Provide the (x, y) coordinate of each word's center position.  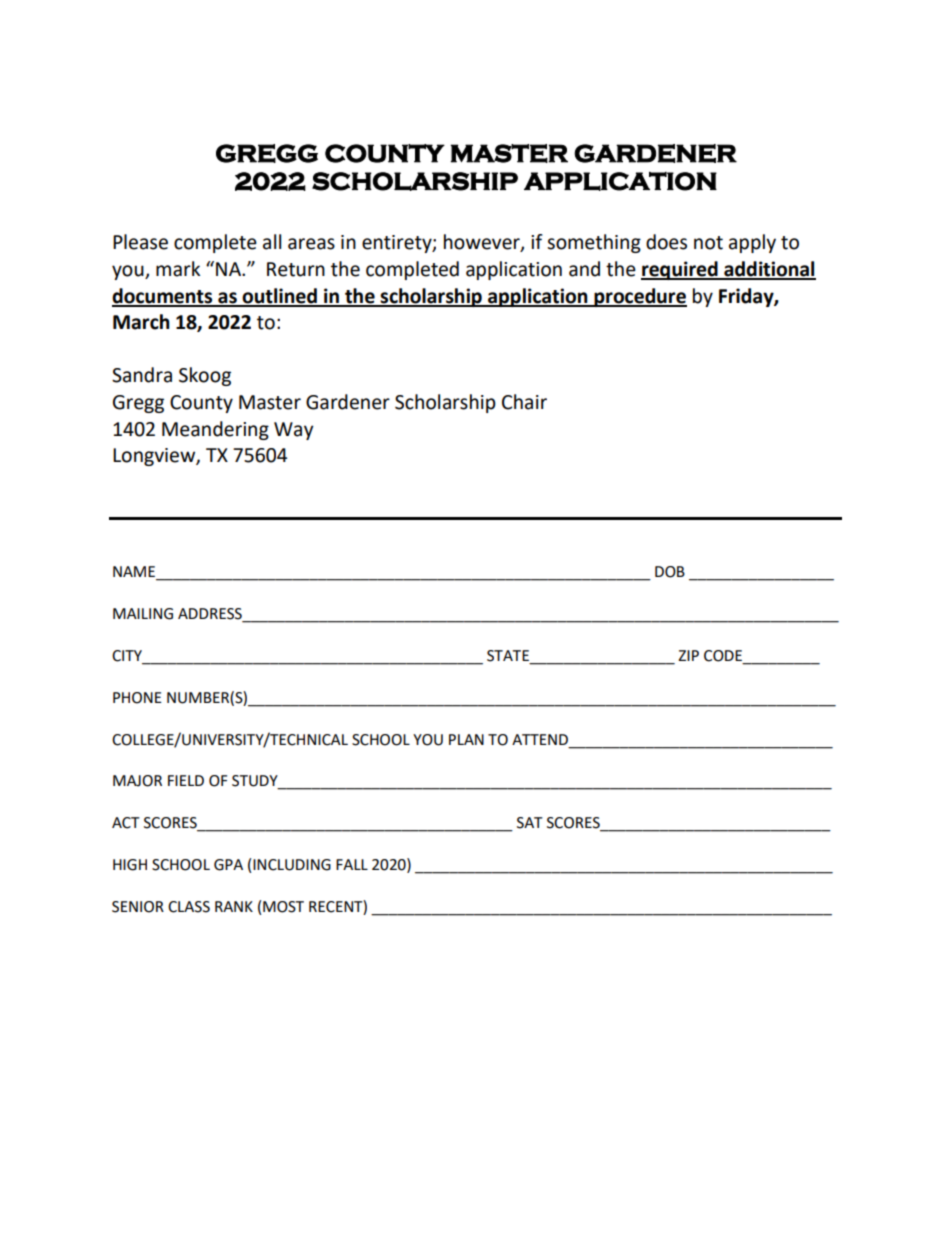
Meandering (215, 430)
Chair (524, 402)
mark (178, 269)
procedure (639, 297)
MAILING (143, 614)
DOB (670, 572)
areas (311, 244)
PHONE (137, 698)
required (680, 270)
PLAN (466, 739)
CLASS (189, 907)
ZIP (688, 655)
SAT (530, 823)
